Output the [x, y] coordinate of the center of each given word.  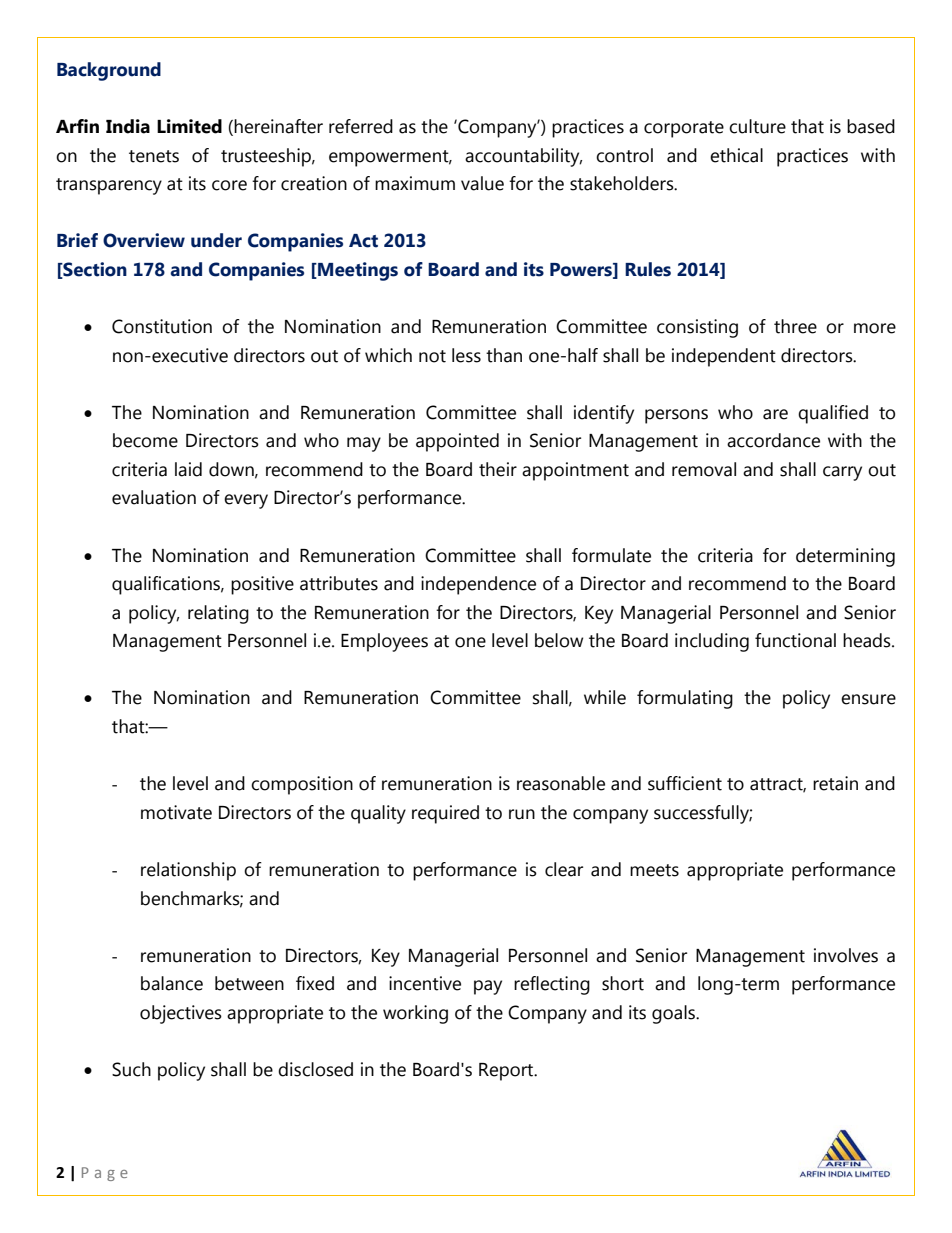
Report [507, 1072]
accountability [523, 157]
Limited [189, 126]
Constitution [162, 326]
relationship [188, 871]
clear [564, 869]
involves [846, 955]
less [466, 355]
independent [724, 357]
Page [105, 1174]
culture [757, 126]
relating [218, 614]
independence [478, 585]
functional [795, 640]
